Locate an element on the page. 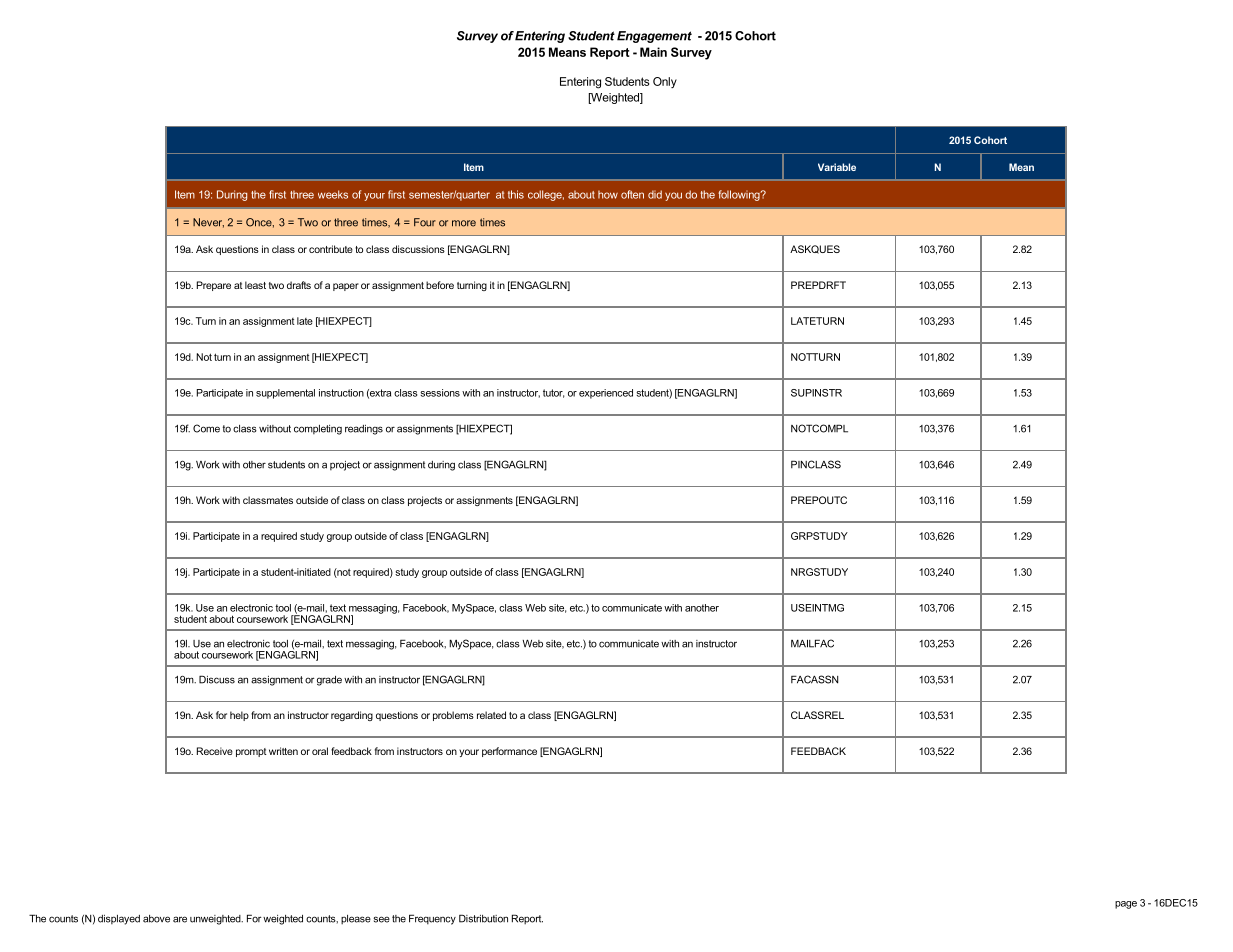 The height and width of the document is (952, 1233). weeks is located at coordinates (333, 194).
